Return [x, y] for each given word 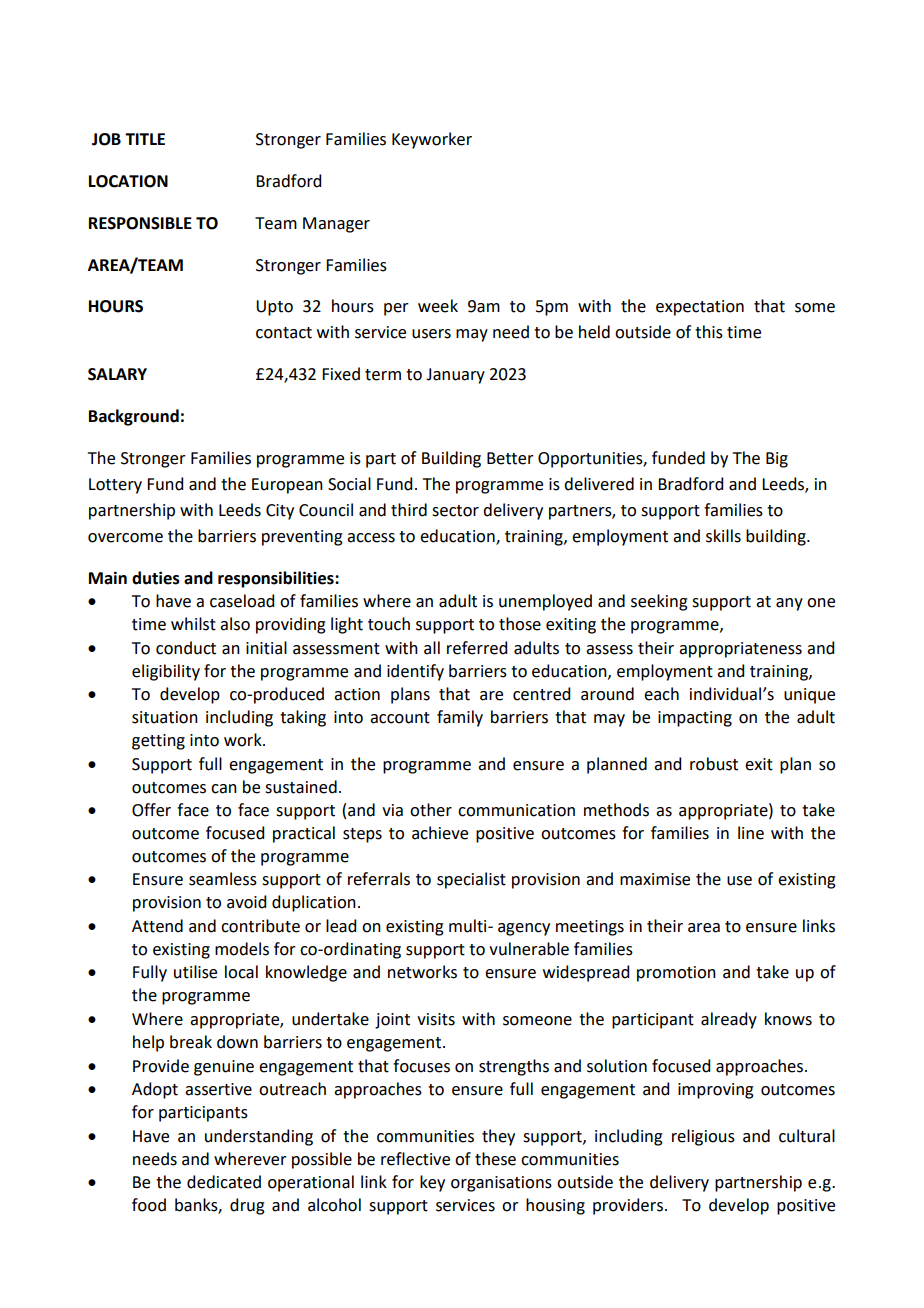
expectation [700, 308]
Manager [336, 225]
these [495, 1159]
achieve [440, 833]
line [751, 833]
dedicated [224, 1182]
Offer [151, 810]
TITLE [145, 139]
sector [455, 511]
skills [723, 536]
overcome [125, 538]
